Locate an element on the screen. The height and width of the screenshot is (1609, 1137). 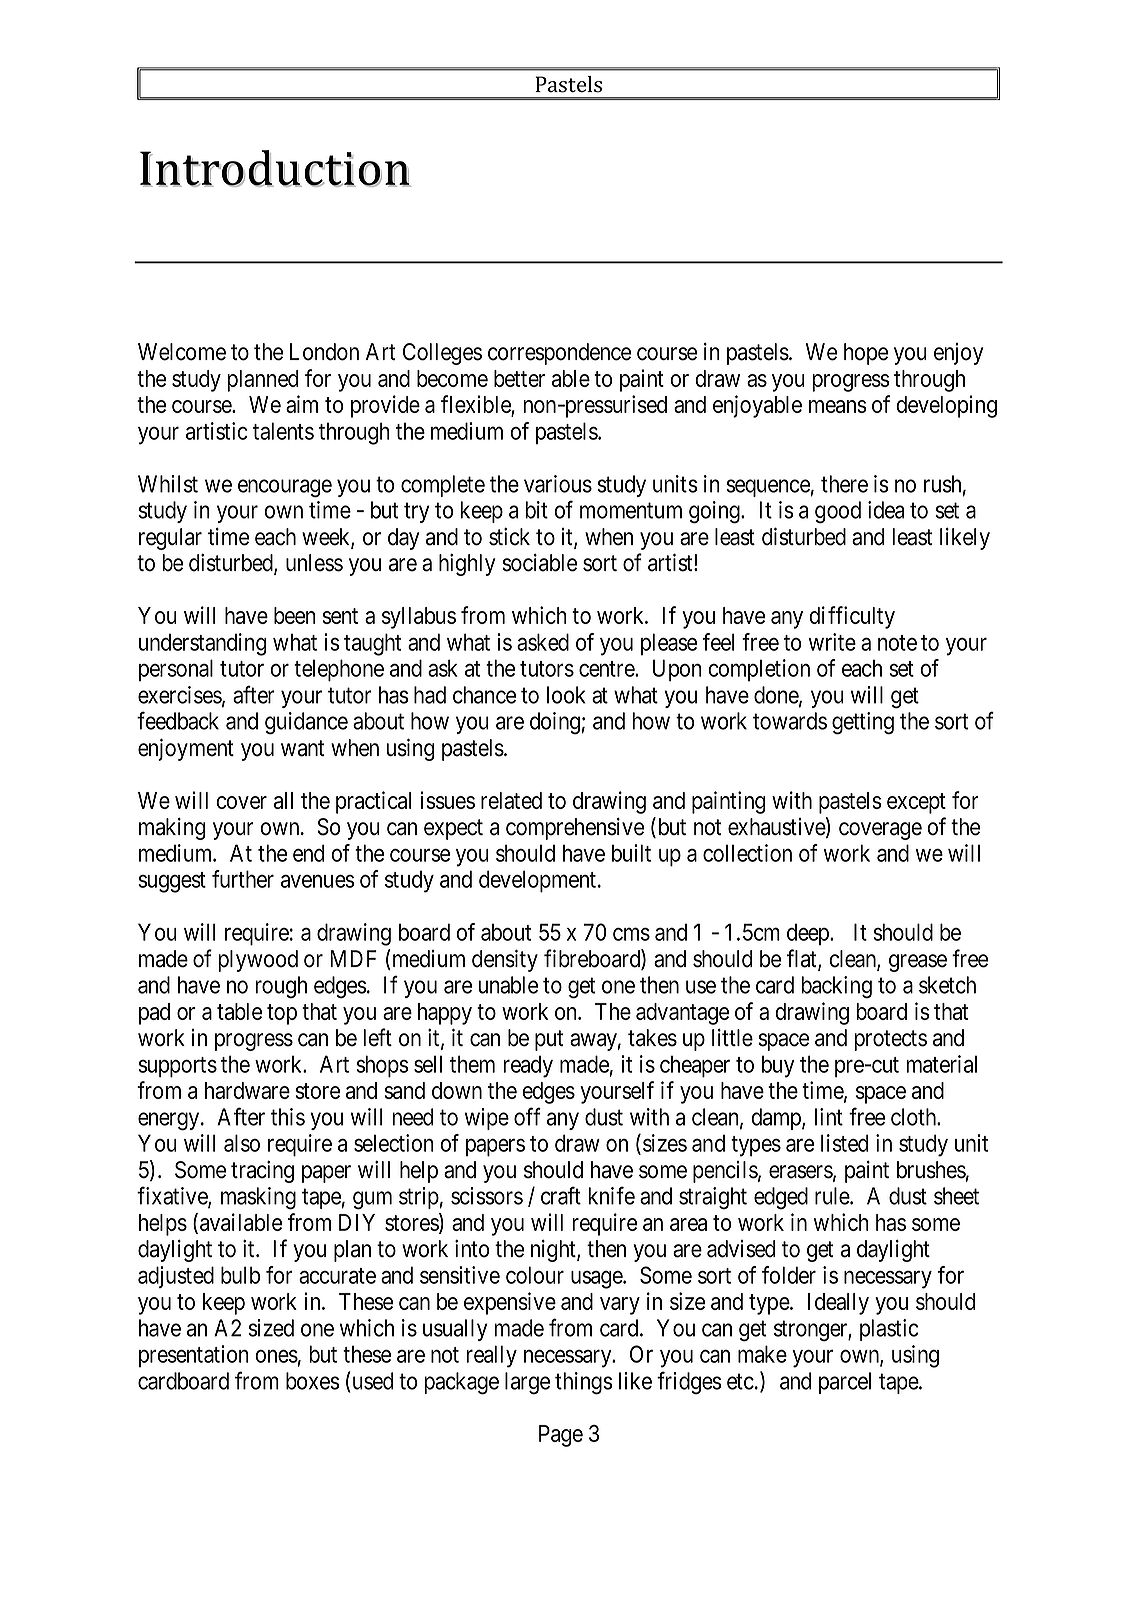
parcel is located at coordinates (845, 1383).
